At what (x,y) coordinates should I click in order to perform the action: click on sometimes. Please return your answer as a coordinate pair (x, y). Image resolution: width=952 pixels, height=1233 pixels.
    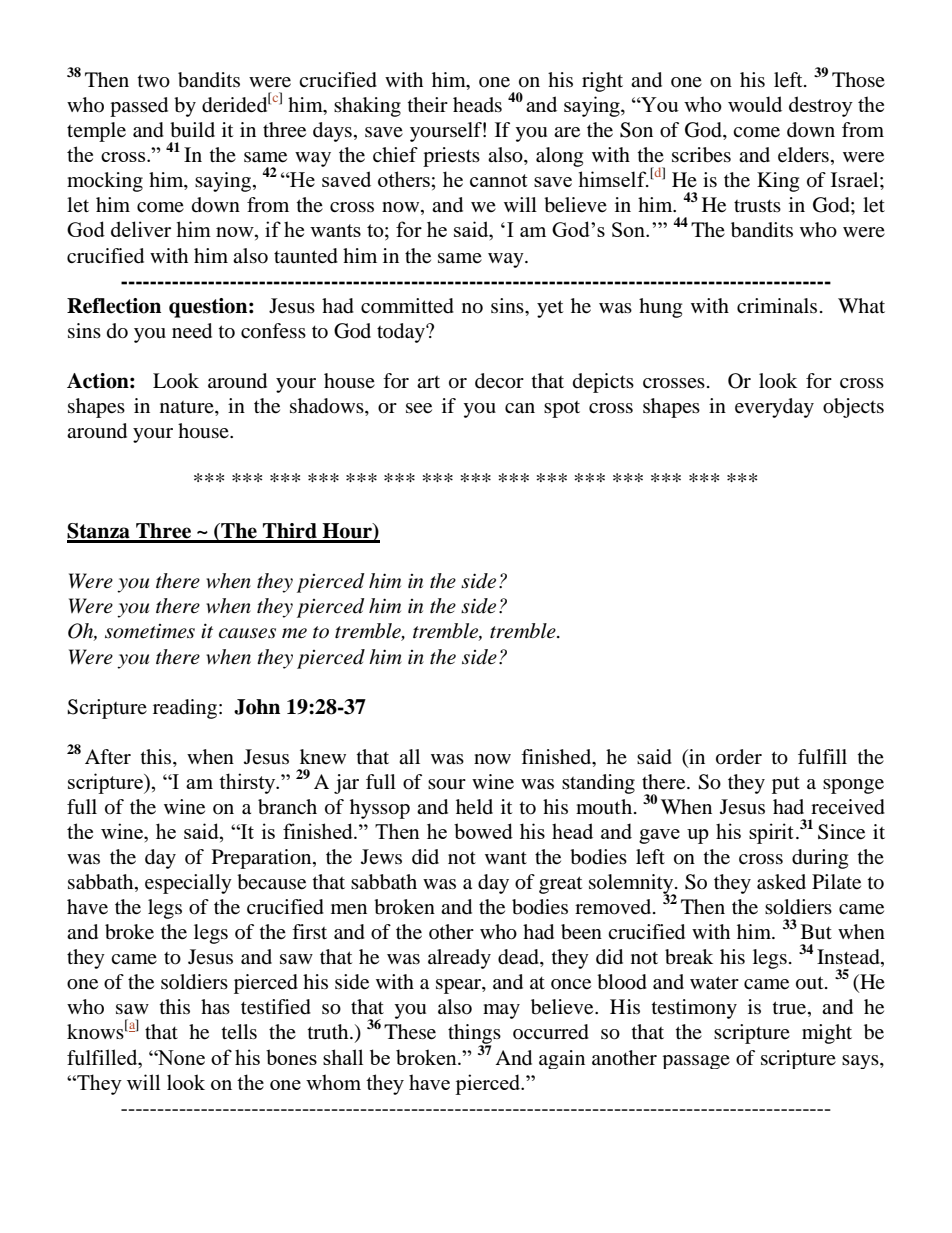
    Looking at the image, I should click on (150, 631).
